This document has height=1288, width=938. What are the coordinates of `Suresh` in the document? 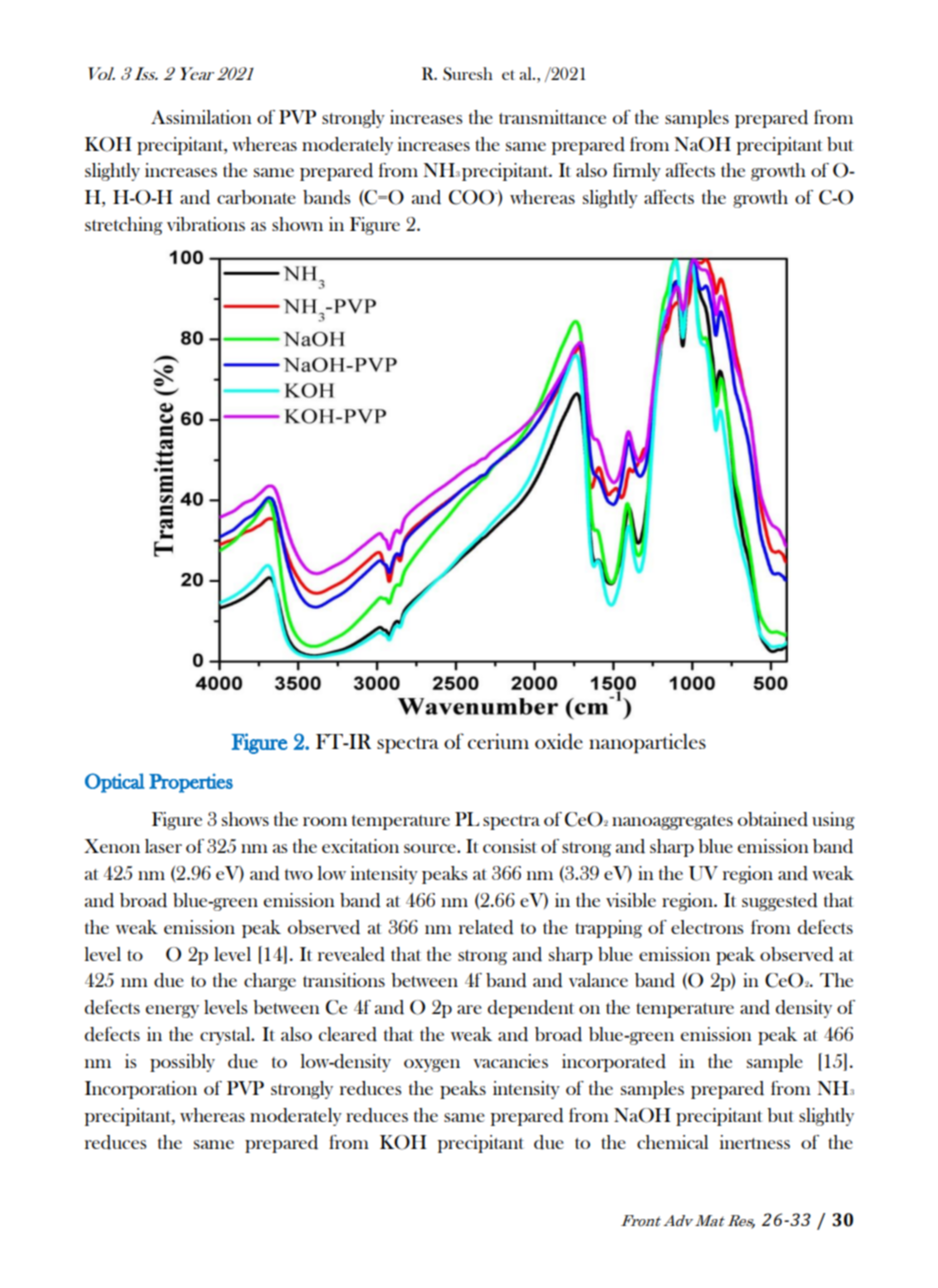 It's located at (468, 74).
